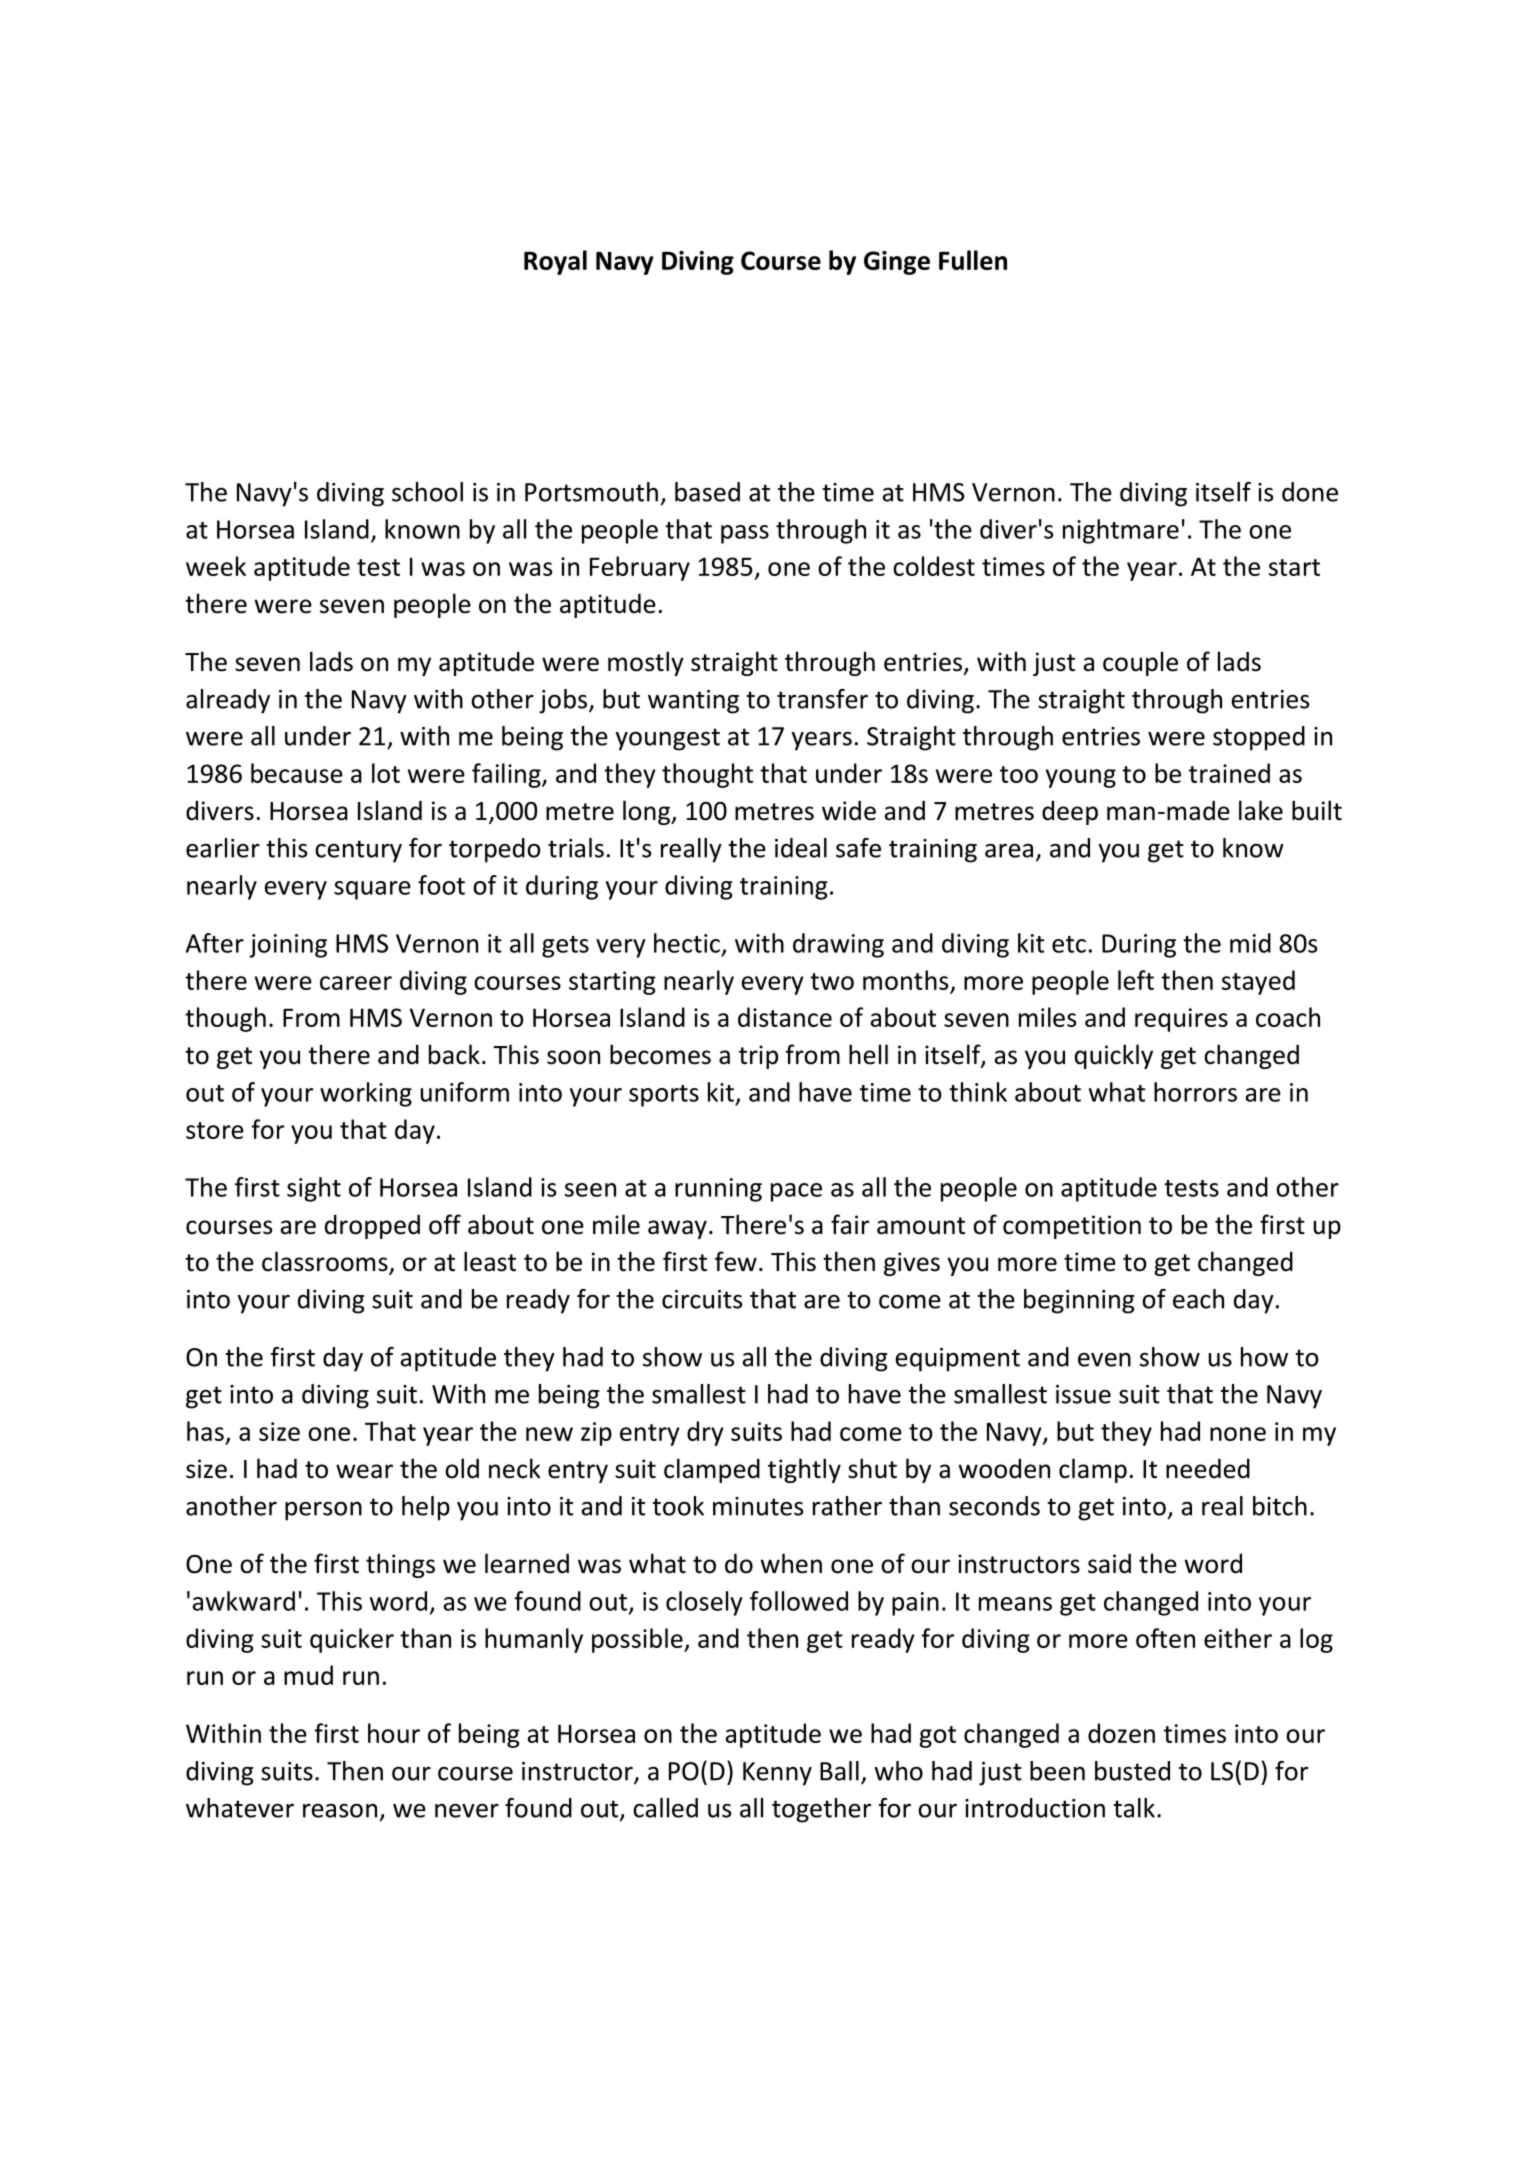 The height and width of the screenshot is (2165, 1531). I want to click on requires, so click(1181, 1020).
